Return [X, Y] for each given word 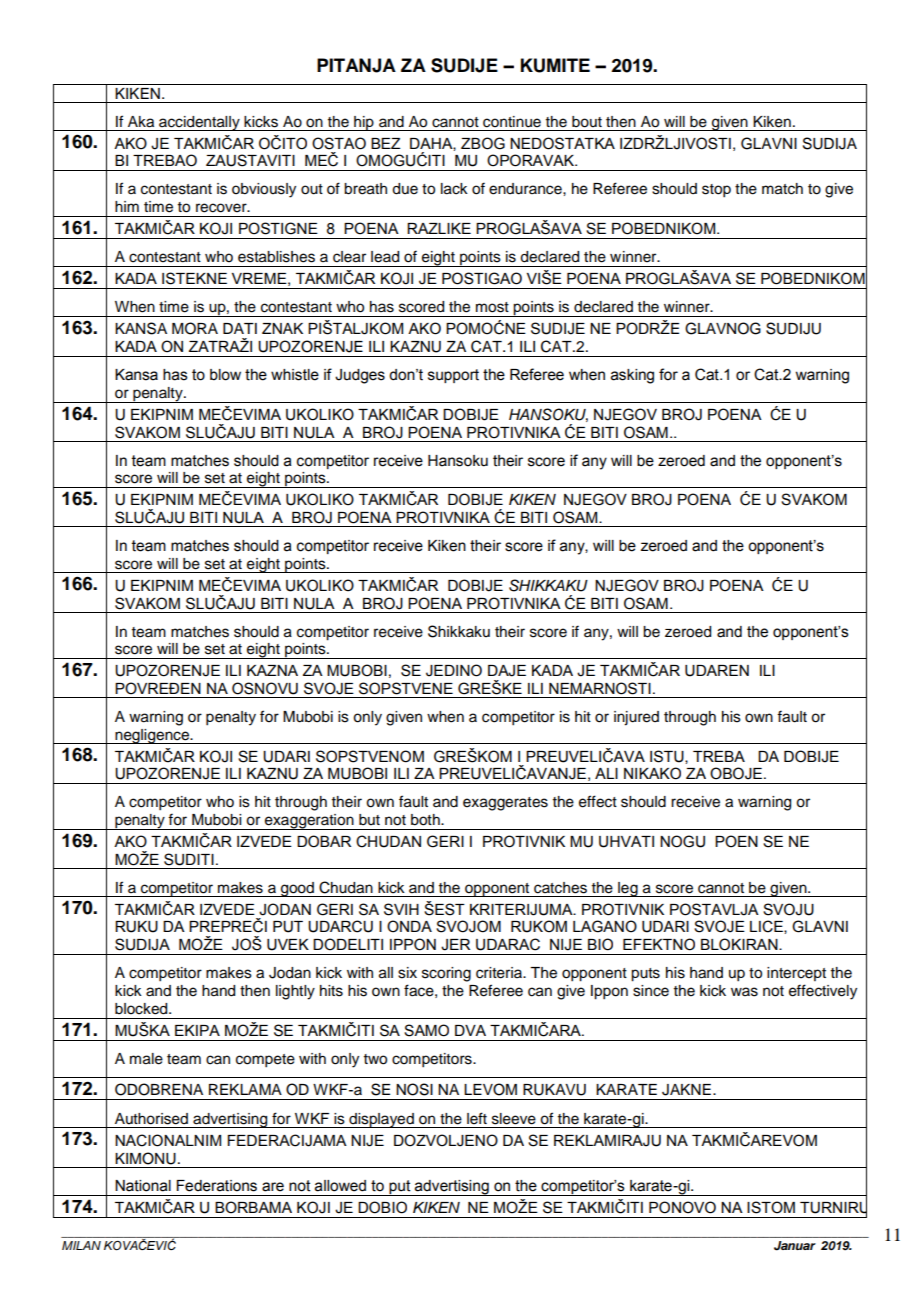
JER [455, 945]
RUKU [136, 927]
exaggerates [505, 804]
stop [716, 191]
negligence [152, 736]
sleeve [514, 1119]
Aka [141, 122]
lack [454, 189]
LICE [767, 927]
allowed [340, 1186]
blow [225, 375]
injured [636, 718]
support [453, 376]
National [143, 1186]
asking [632, 376]
